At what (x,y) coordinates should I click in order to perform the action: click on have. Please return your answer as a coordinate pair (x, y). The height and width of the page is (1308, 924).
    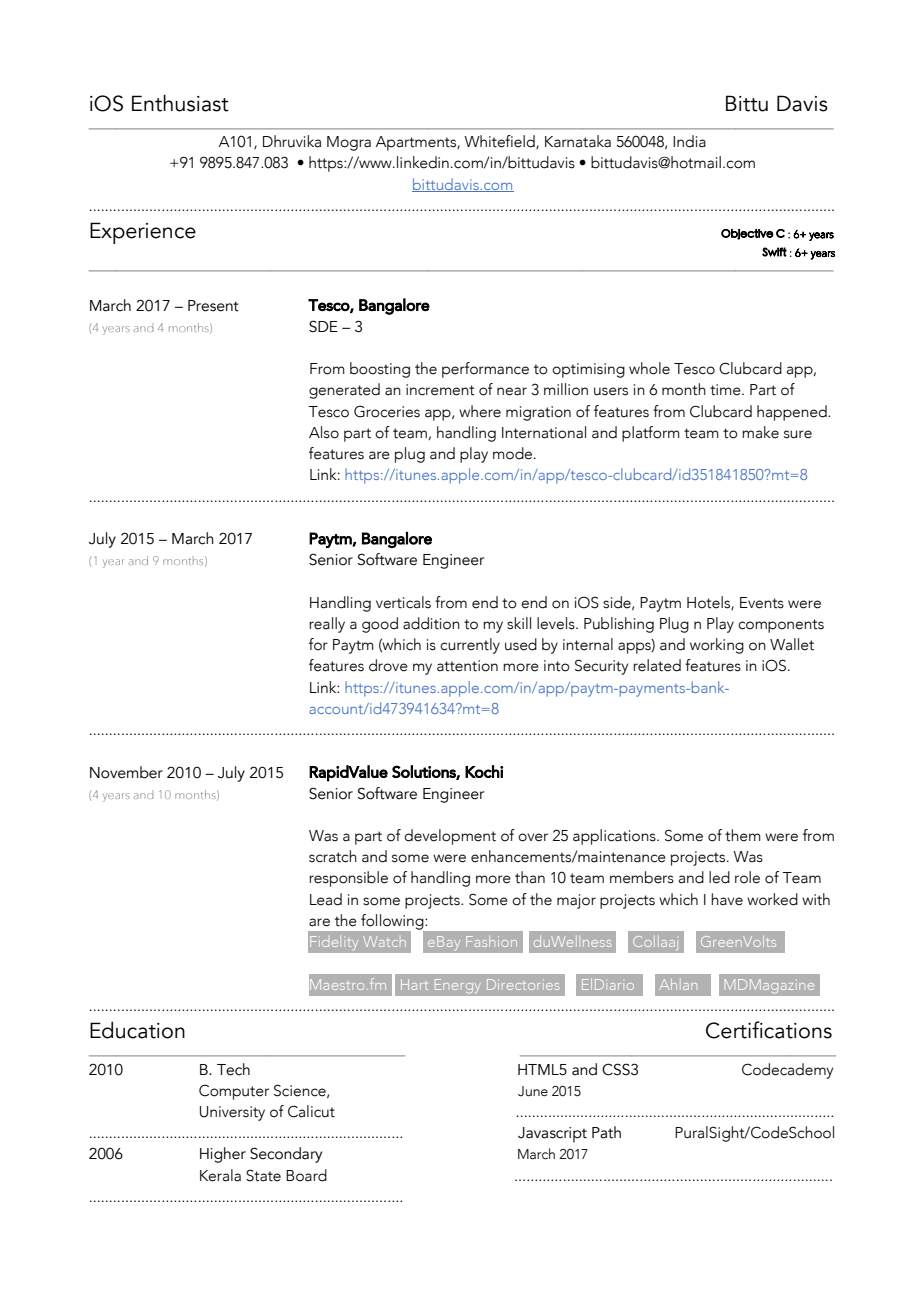
    Looking at the image, I should click on (727, 899).
